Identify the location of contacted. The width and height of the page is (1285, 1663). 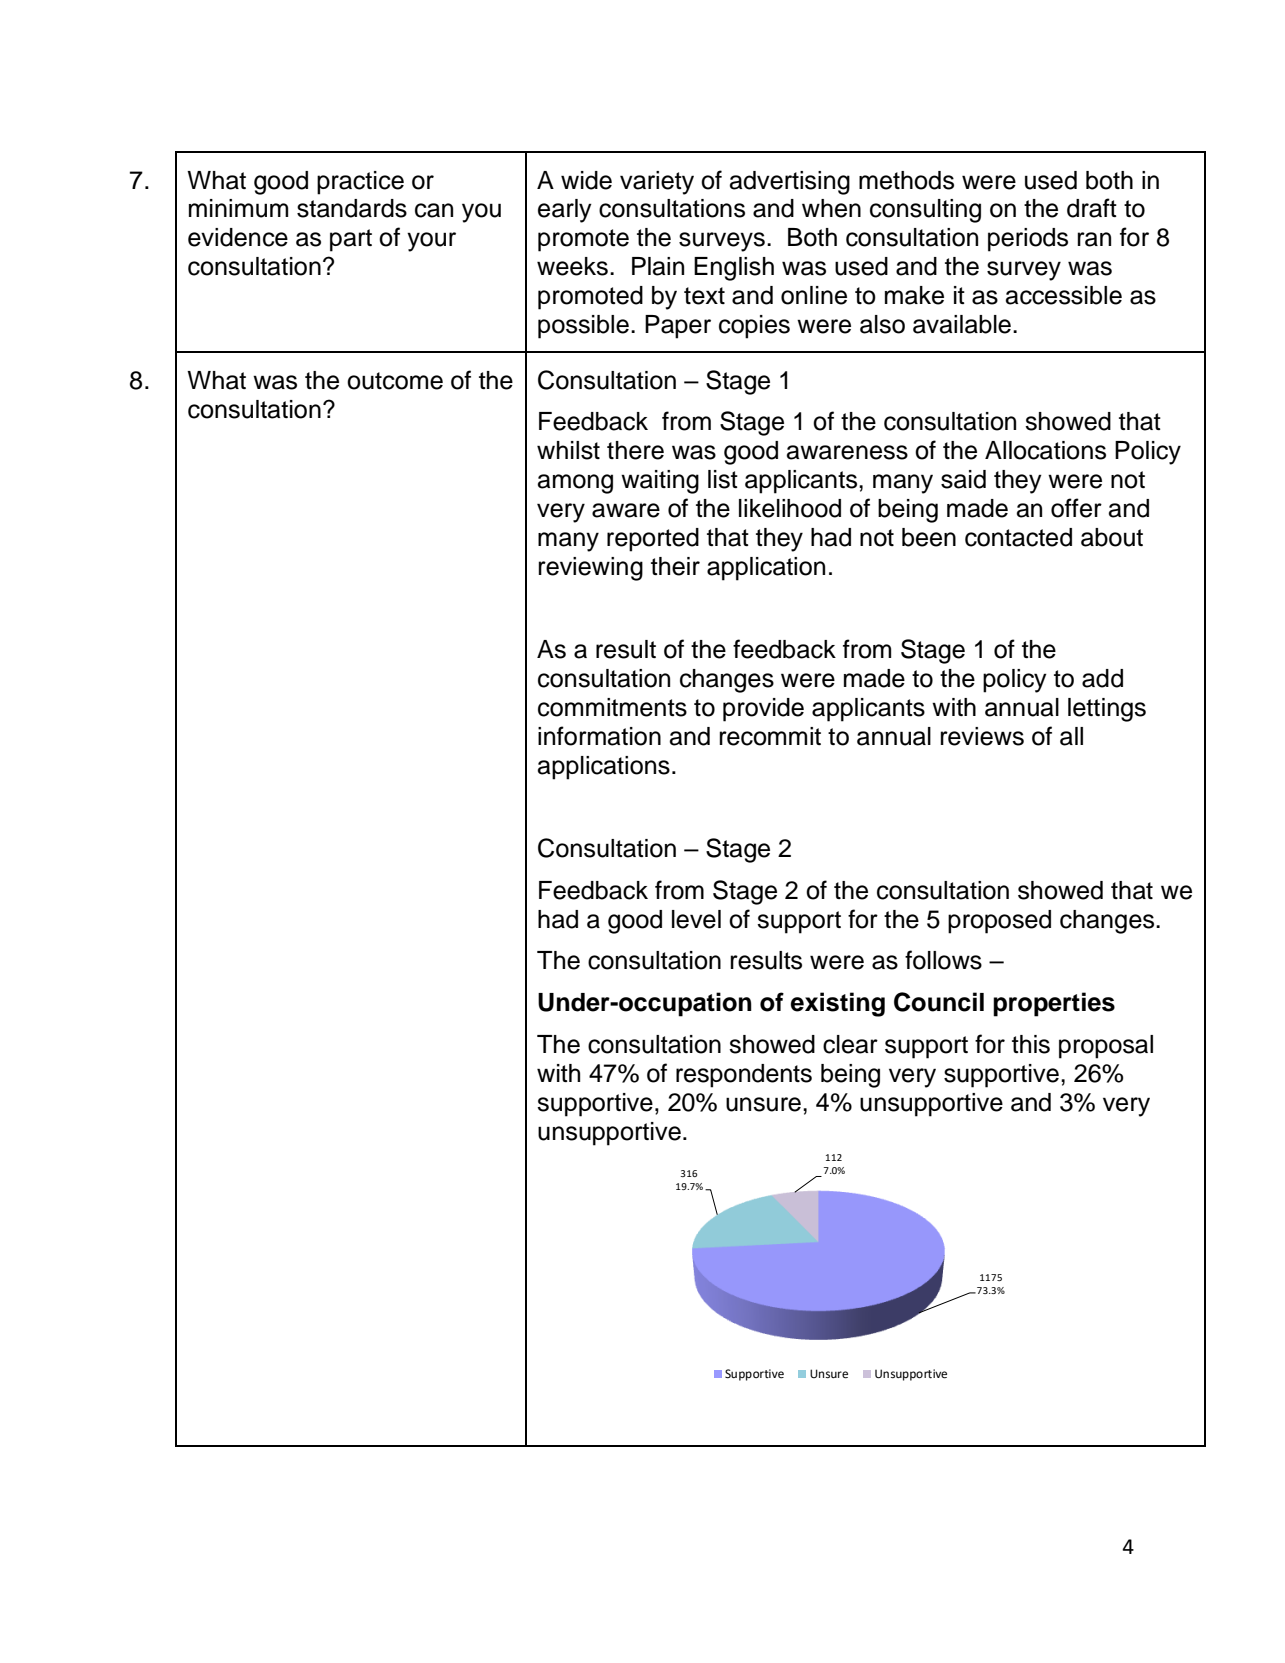
(1018, 537).
